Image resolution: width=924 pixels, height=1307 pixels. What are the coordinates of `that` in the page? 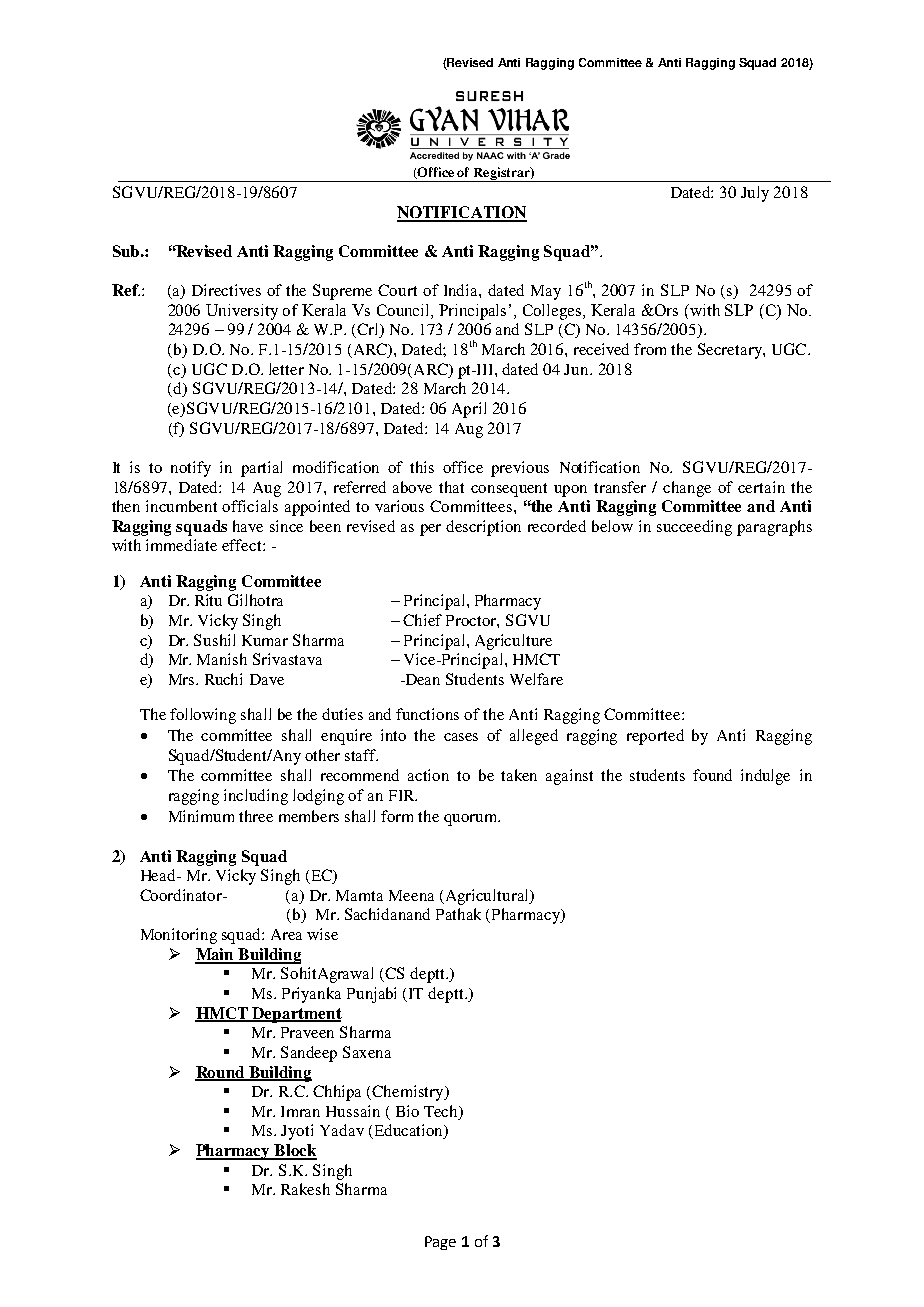 It's located at (451, 487).
